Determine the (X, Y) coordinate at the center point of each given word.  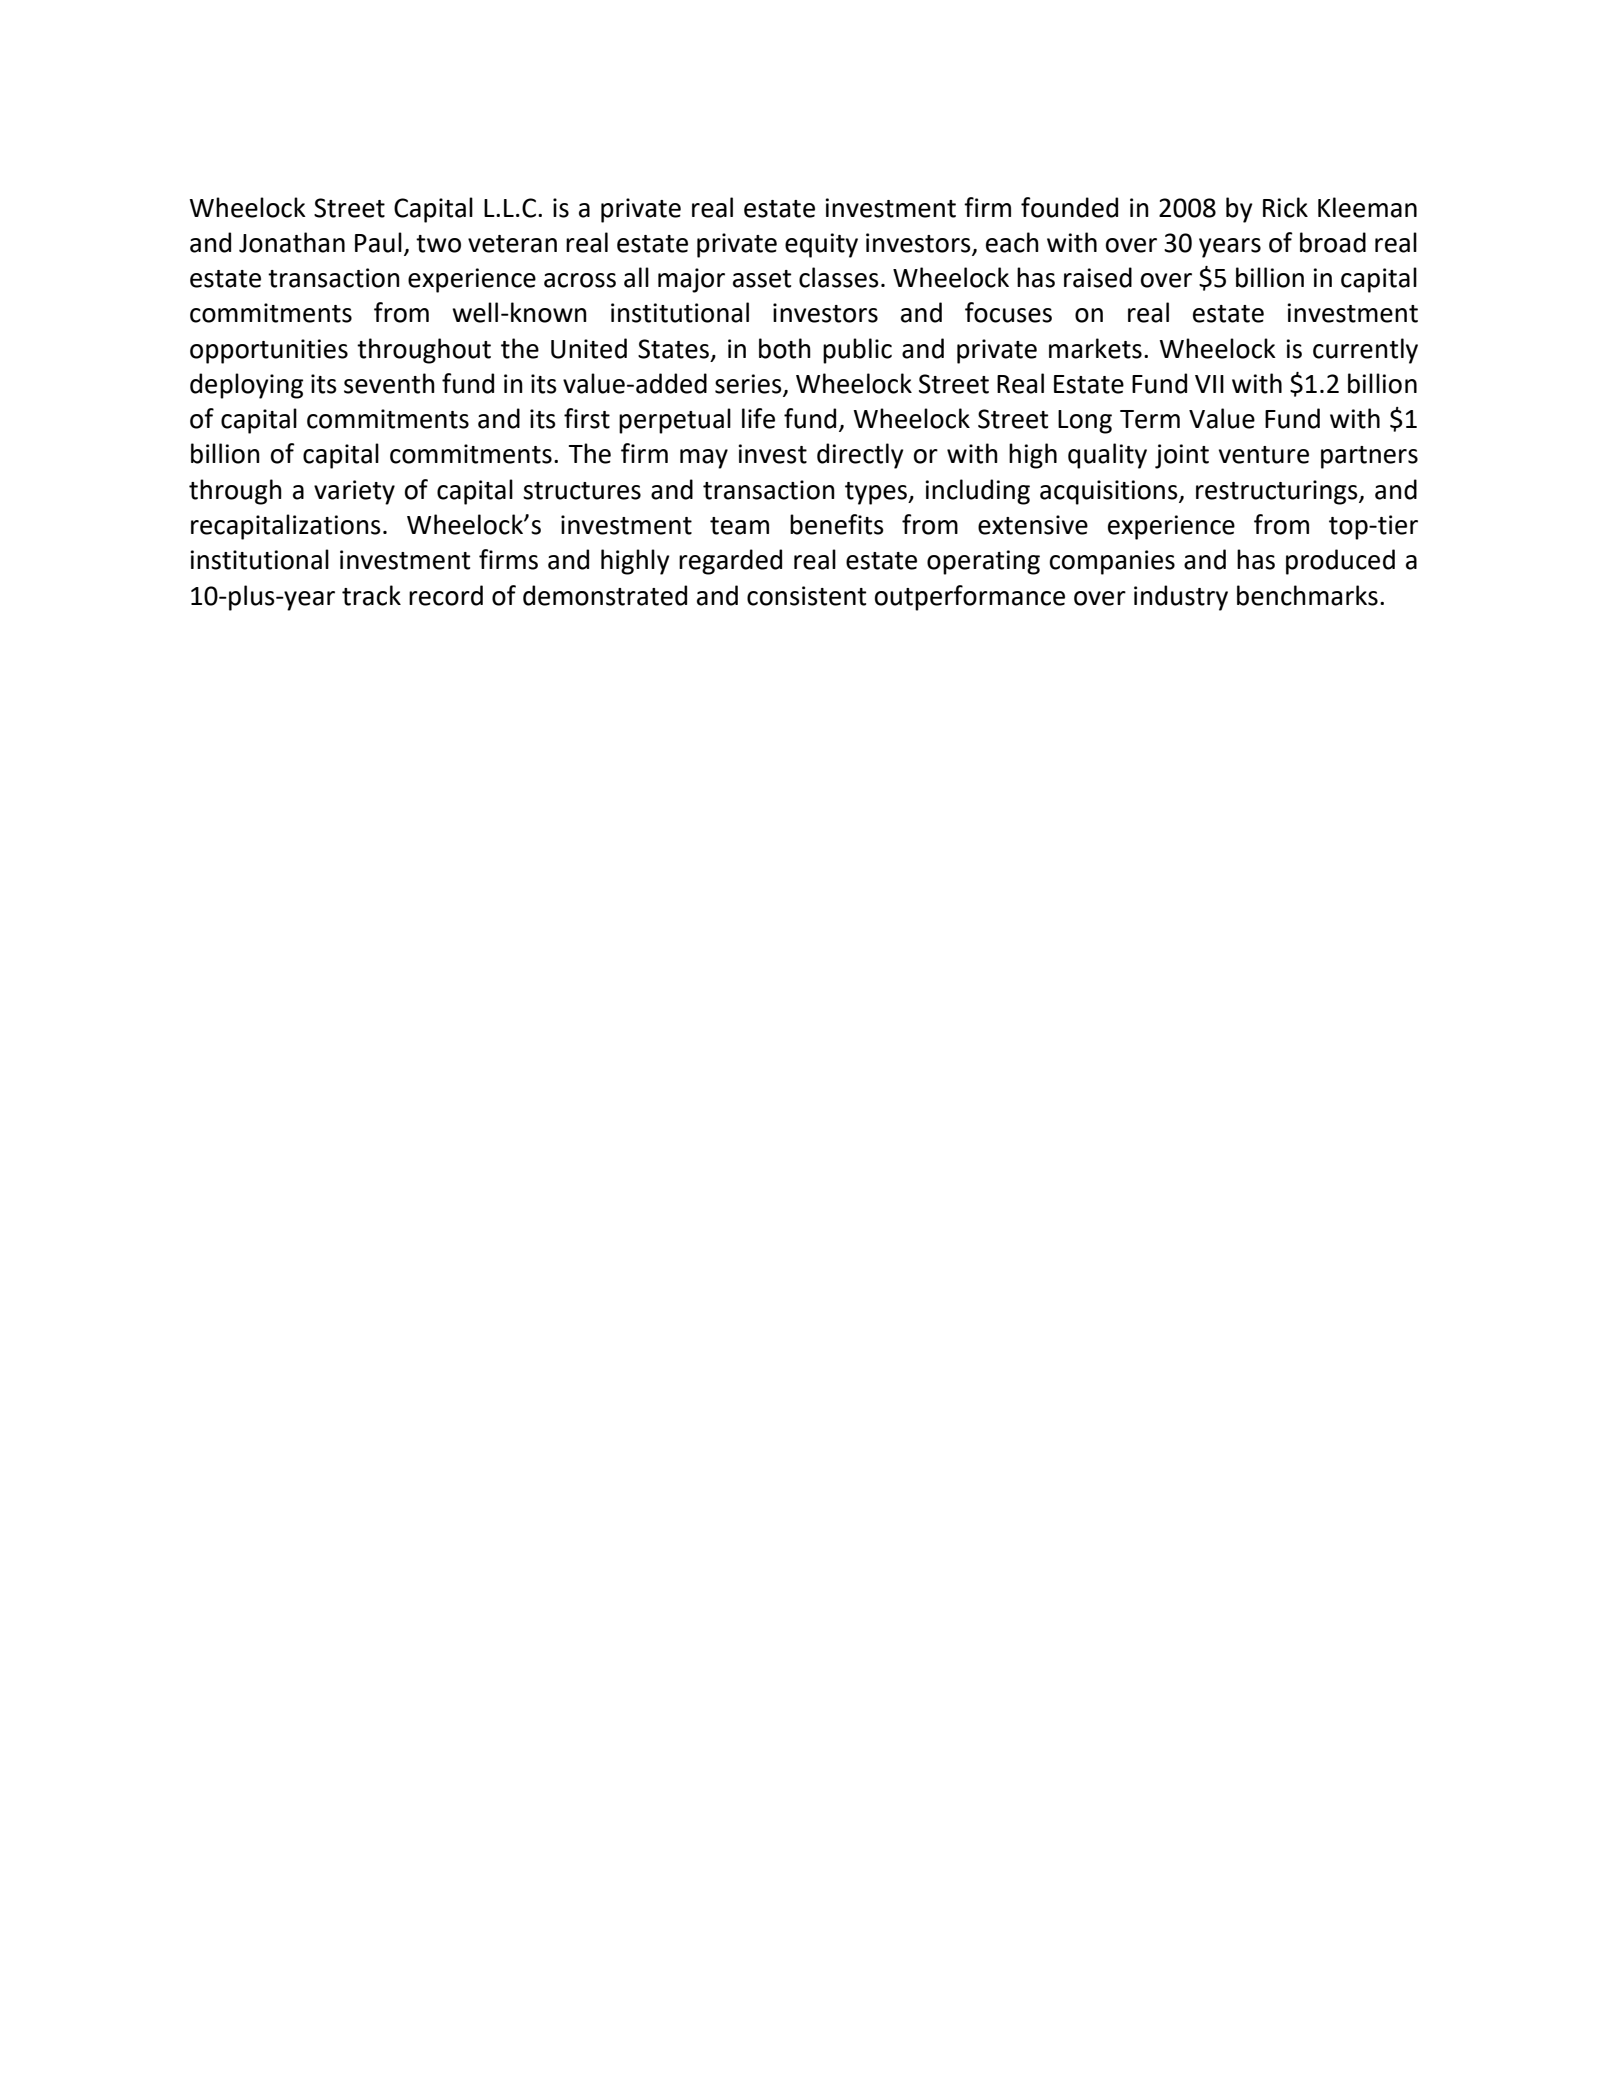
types (877, 493)
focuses (1008, 312)
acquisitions (1110, 492)
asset (762, 279)
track (371, 595)
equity (821, 245)
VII (1209, 384)
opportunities (269, 351)
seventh (389, 383)
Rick (1285, 207)
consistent (806, 596)
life (758, 418)
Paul (378, 242)
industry (1181, 598)
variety (354, 492)
